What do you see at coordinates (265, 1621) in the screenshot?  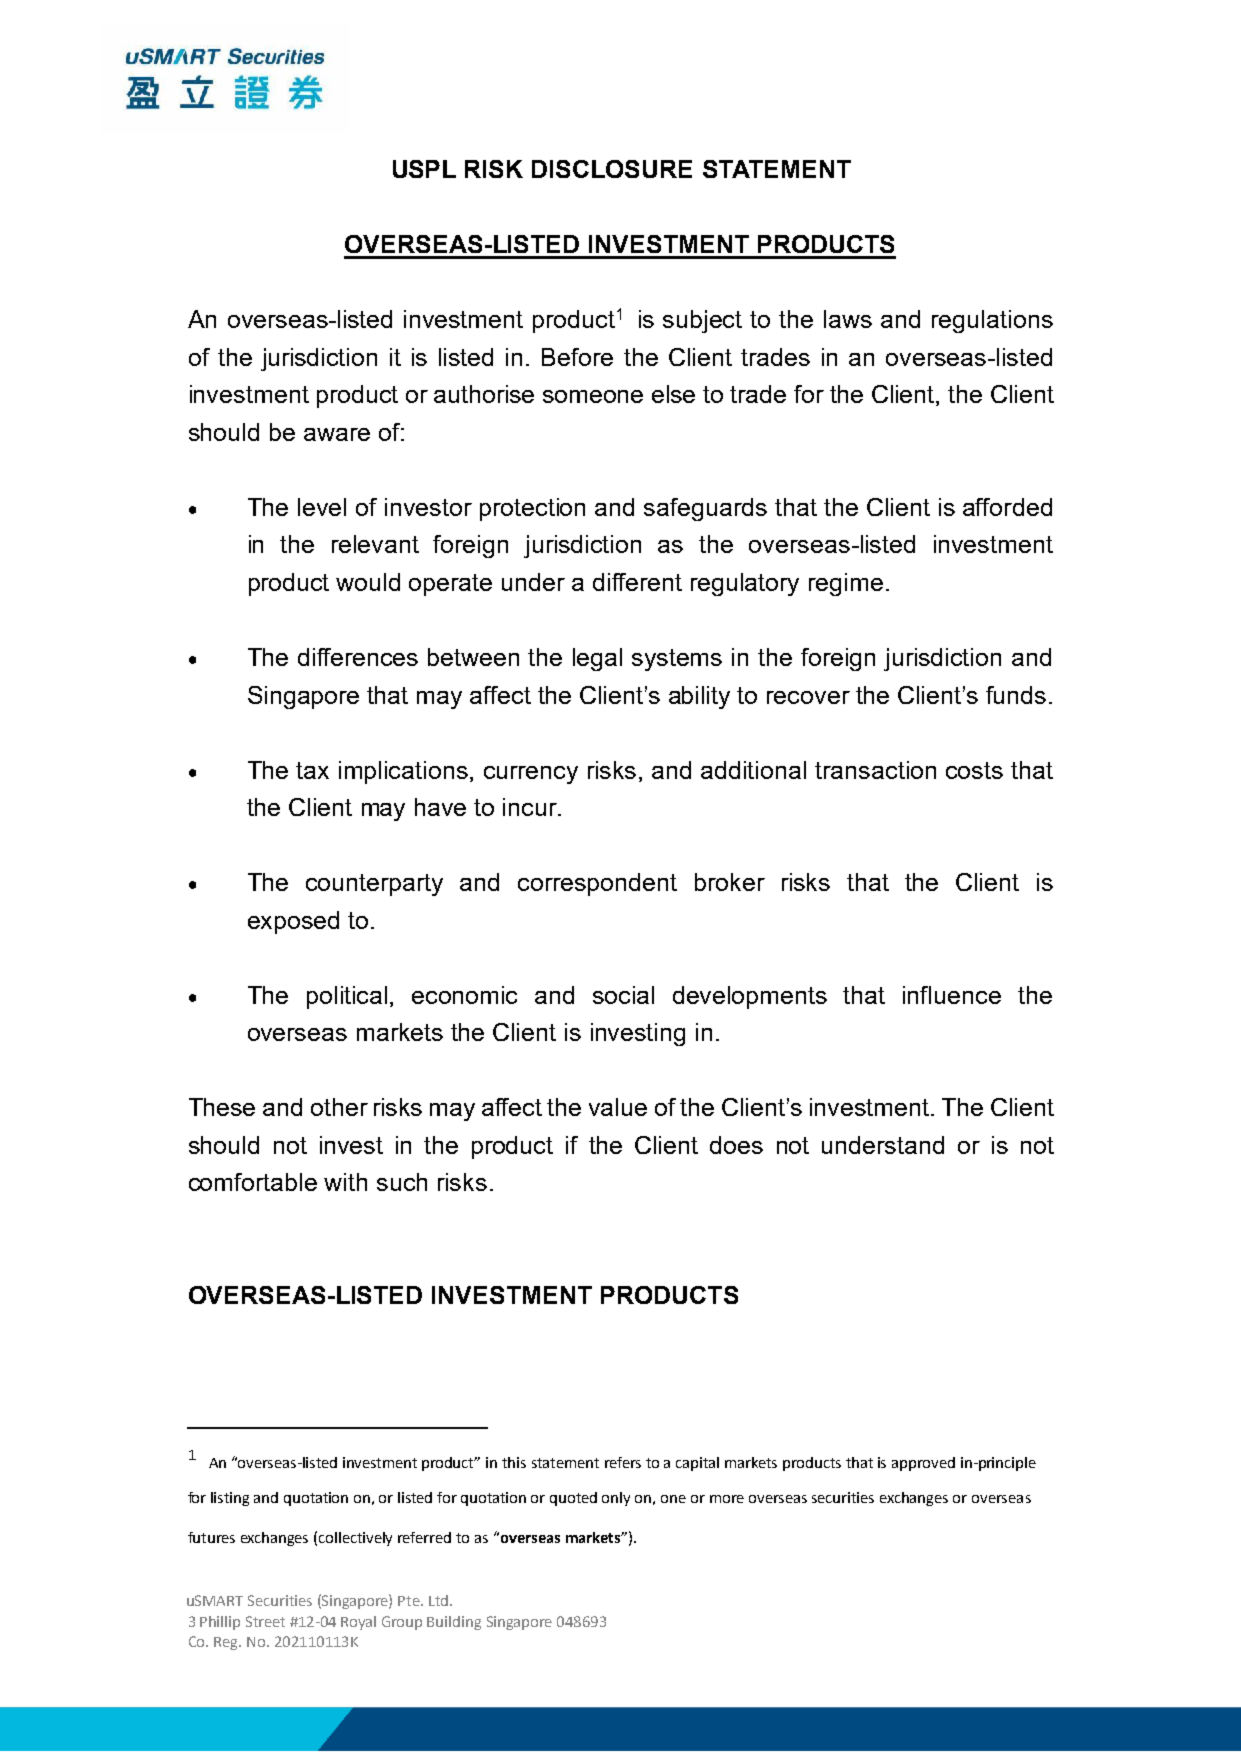 I see `Street` at bounding box center [265, 1621].
